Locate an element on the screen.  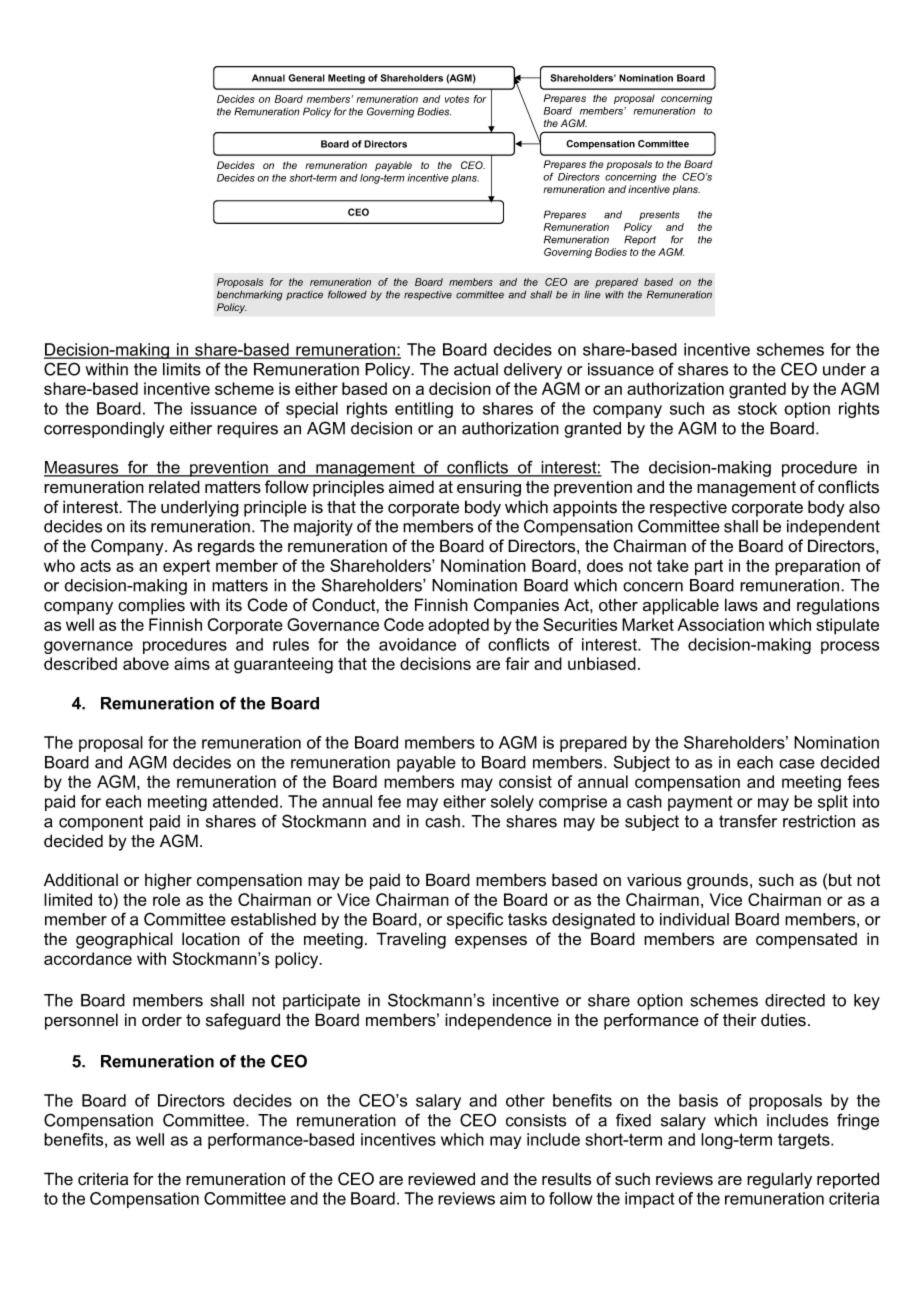
independent is located at coordinates (833, 528).
